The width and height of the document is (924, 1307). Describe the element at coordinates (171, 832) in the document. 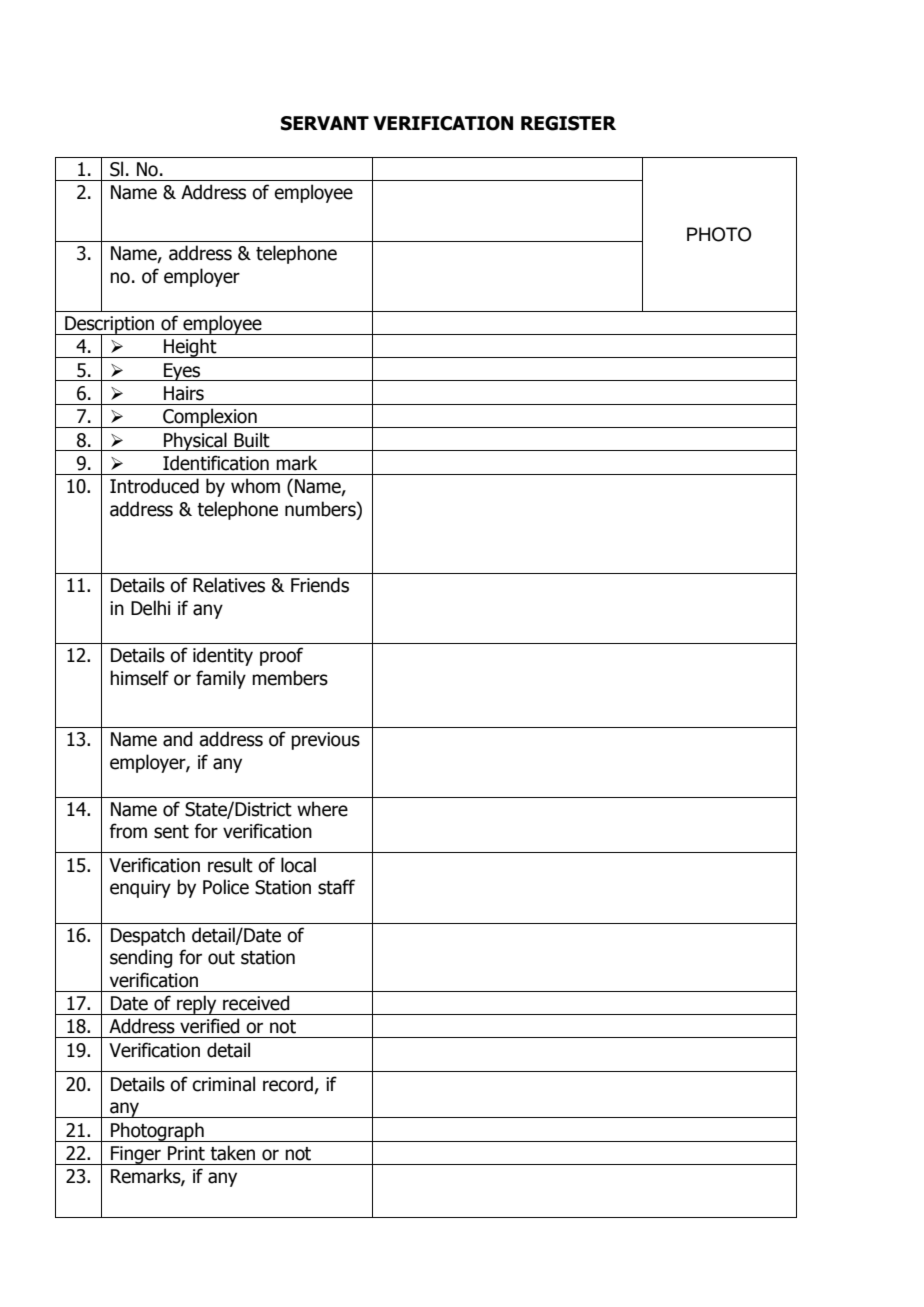

I see `sent` at that location.
